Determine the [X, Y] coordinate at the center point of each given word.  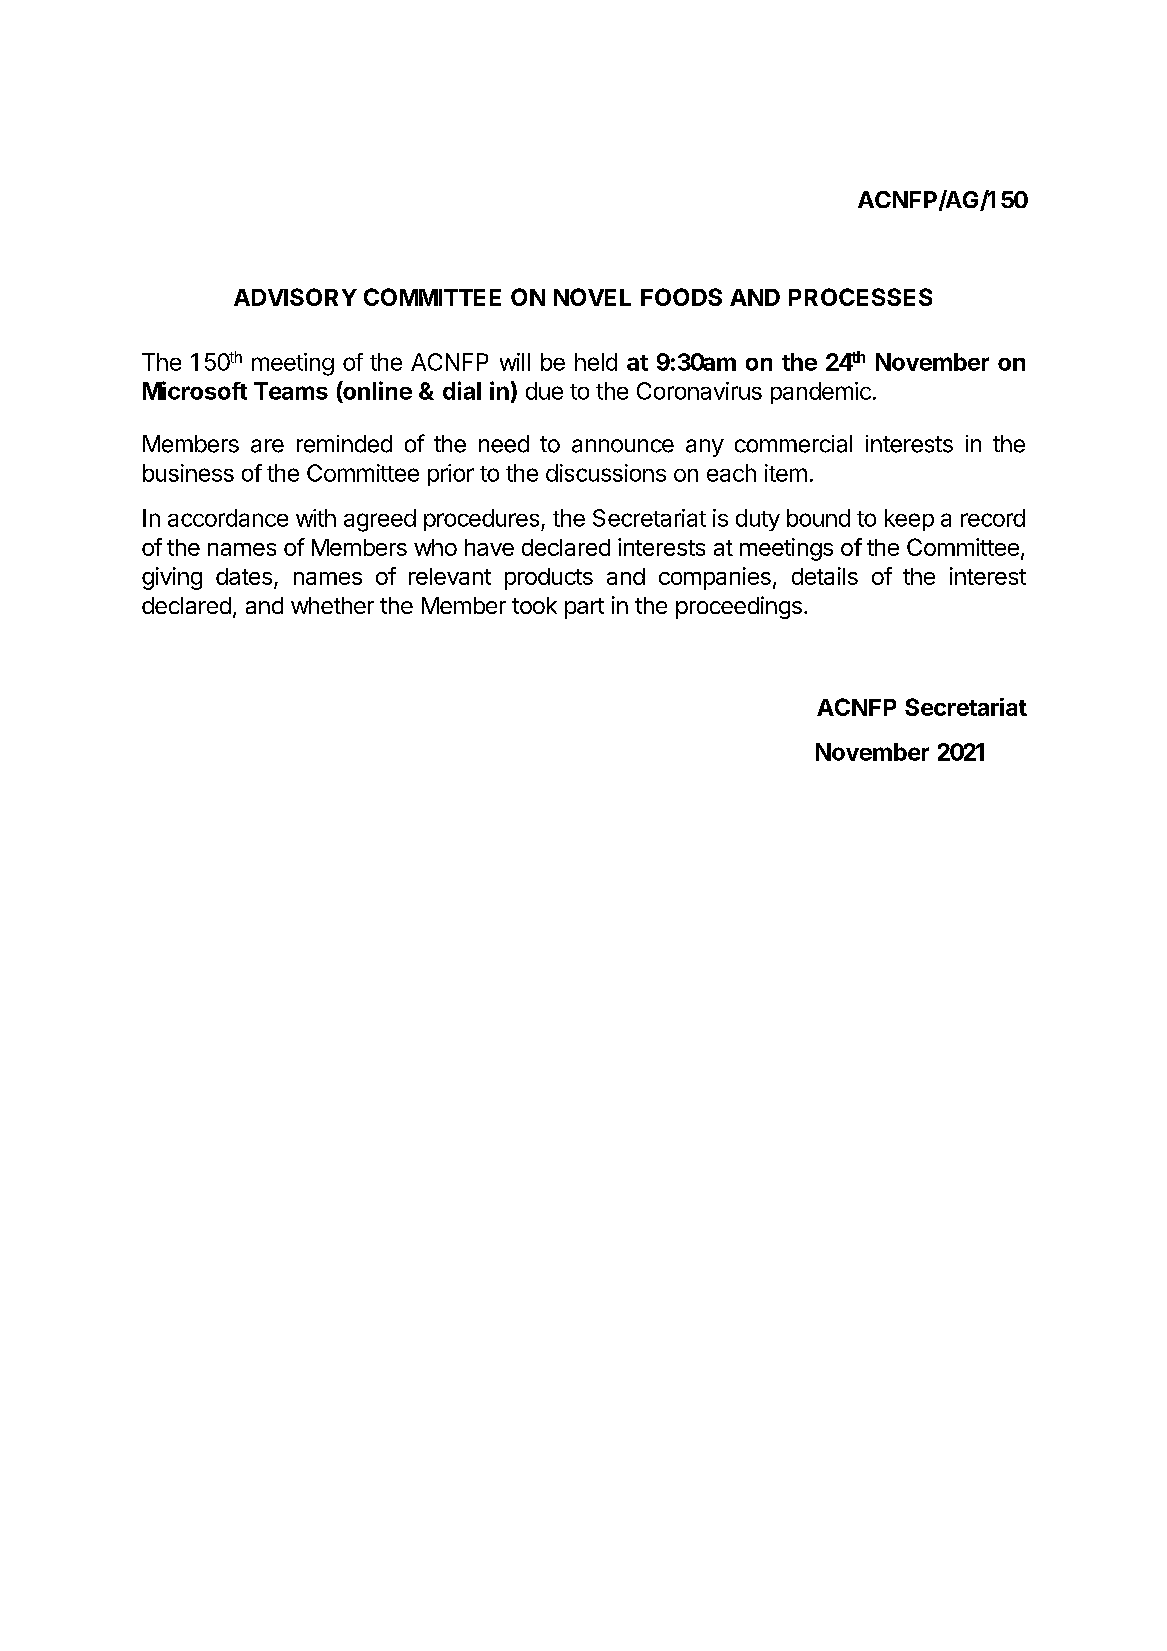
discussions [606, 473]
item [786, 473]
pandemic [821, 393]
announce [623, 446]
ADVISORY [295, 297]
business [188, 473]
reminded [344, 444]
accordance [228, 518]
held [596, 362]
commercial [793, 444]
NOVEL [592, 297]
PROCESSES [860, 297]
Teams [291, 391]
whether [332, 605]
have [489, 547]
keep [909, 520]
